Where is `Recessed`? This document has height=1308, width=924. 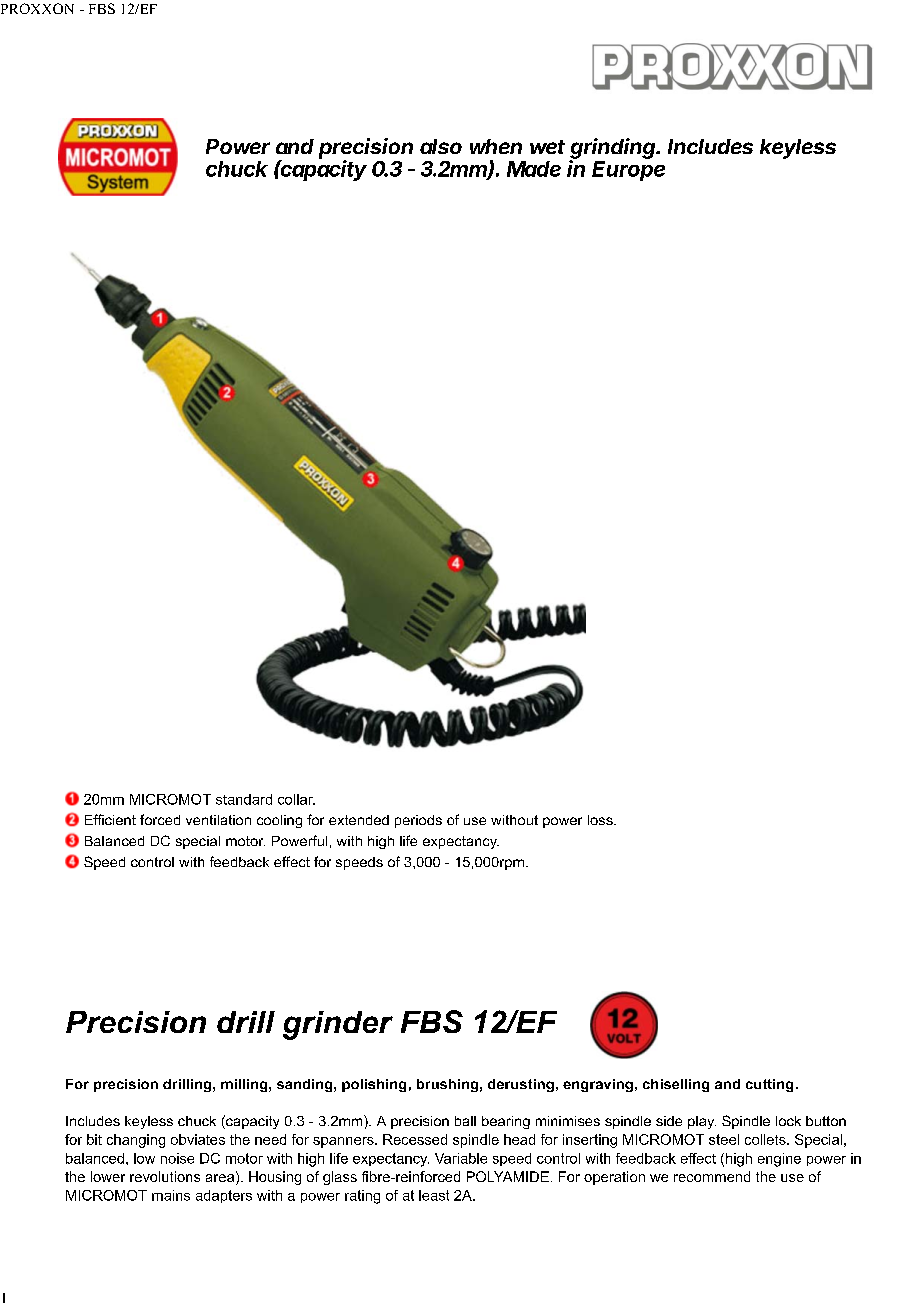
Recessed is located at coordinates (415, 1139).
